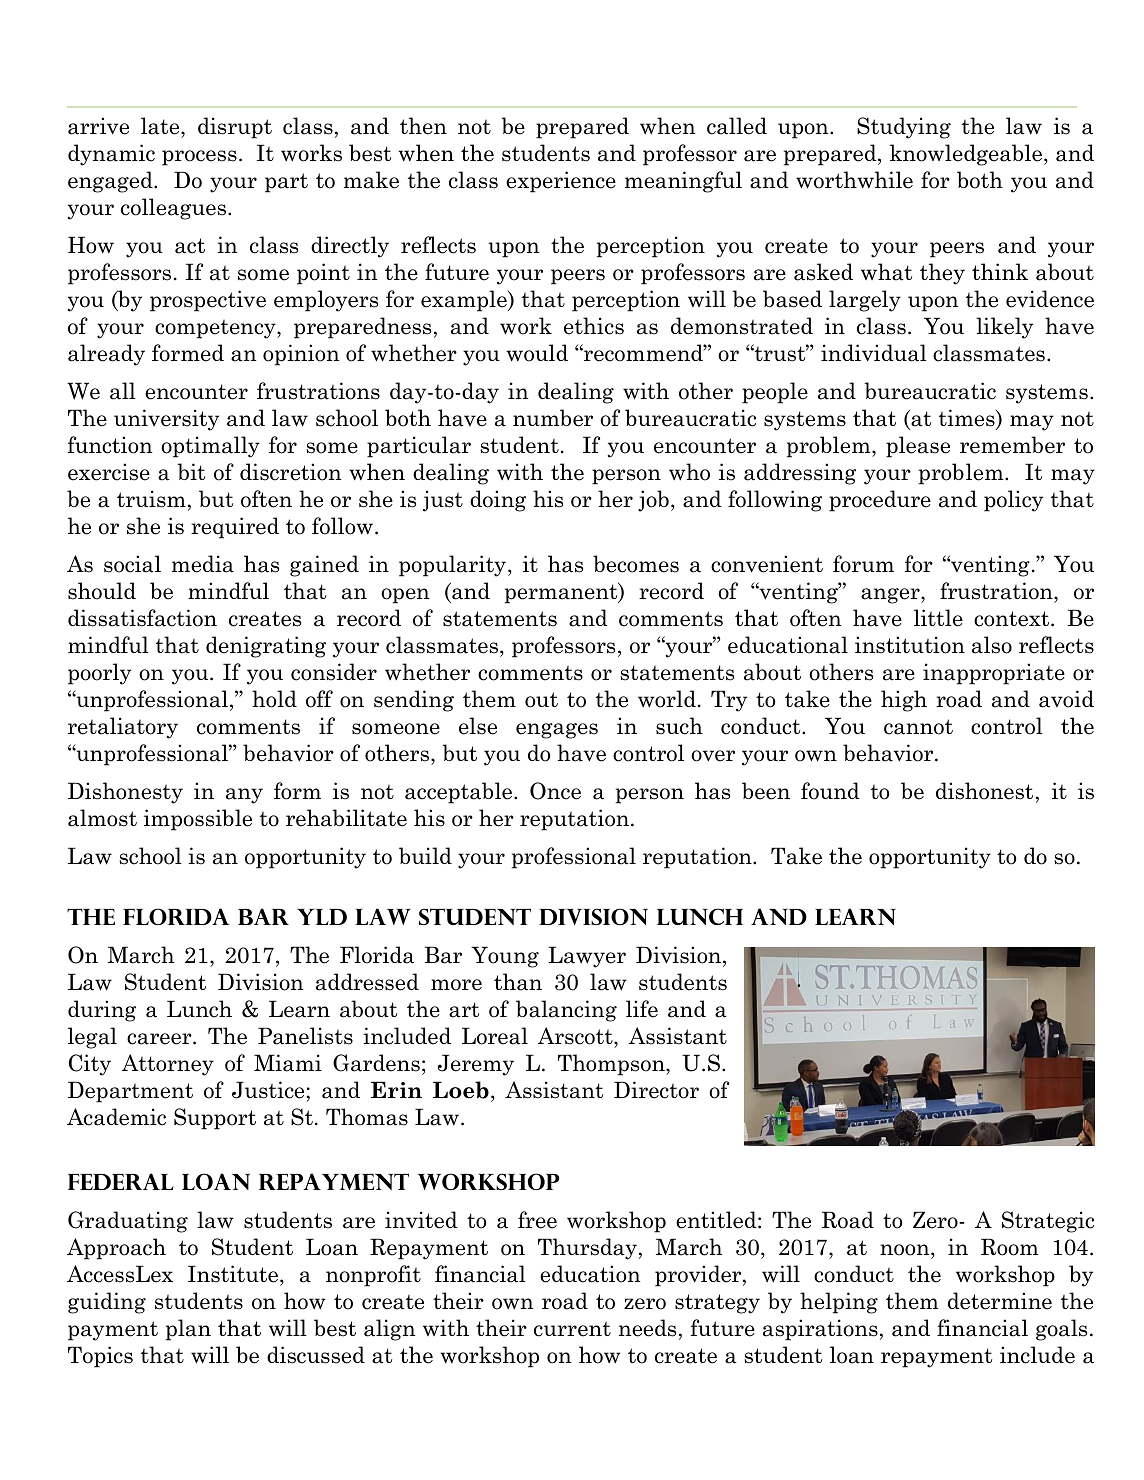  What do you see at coordinates (123, 728) in the screenshot?
I see `retaliatory` at bounding box center [123, 728].
